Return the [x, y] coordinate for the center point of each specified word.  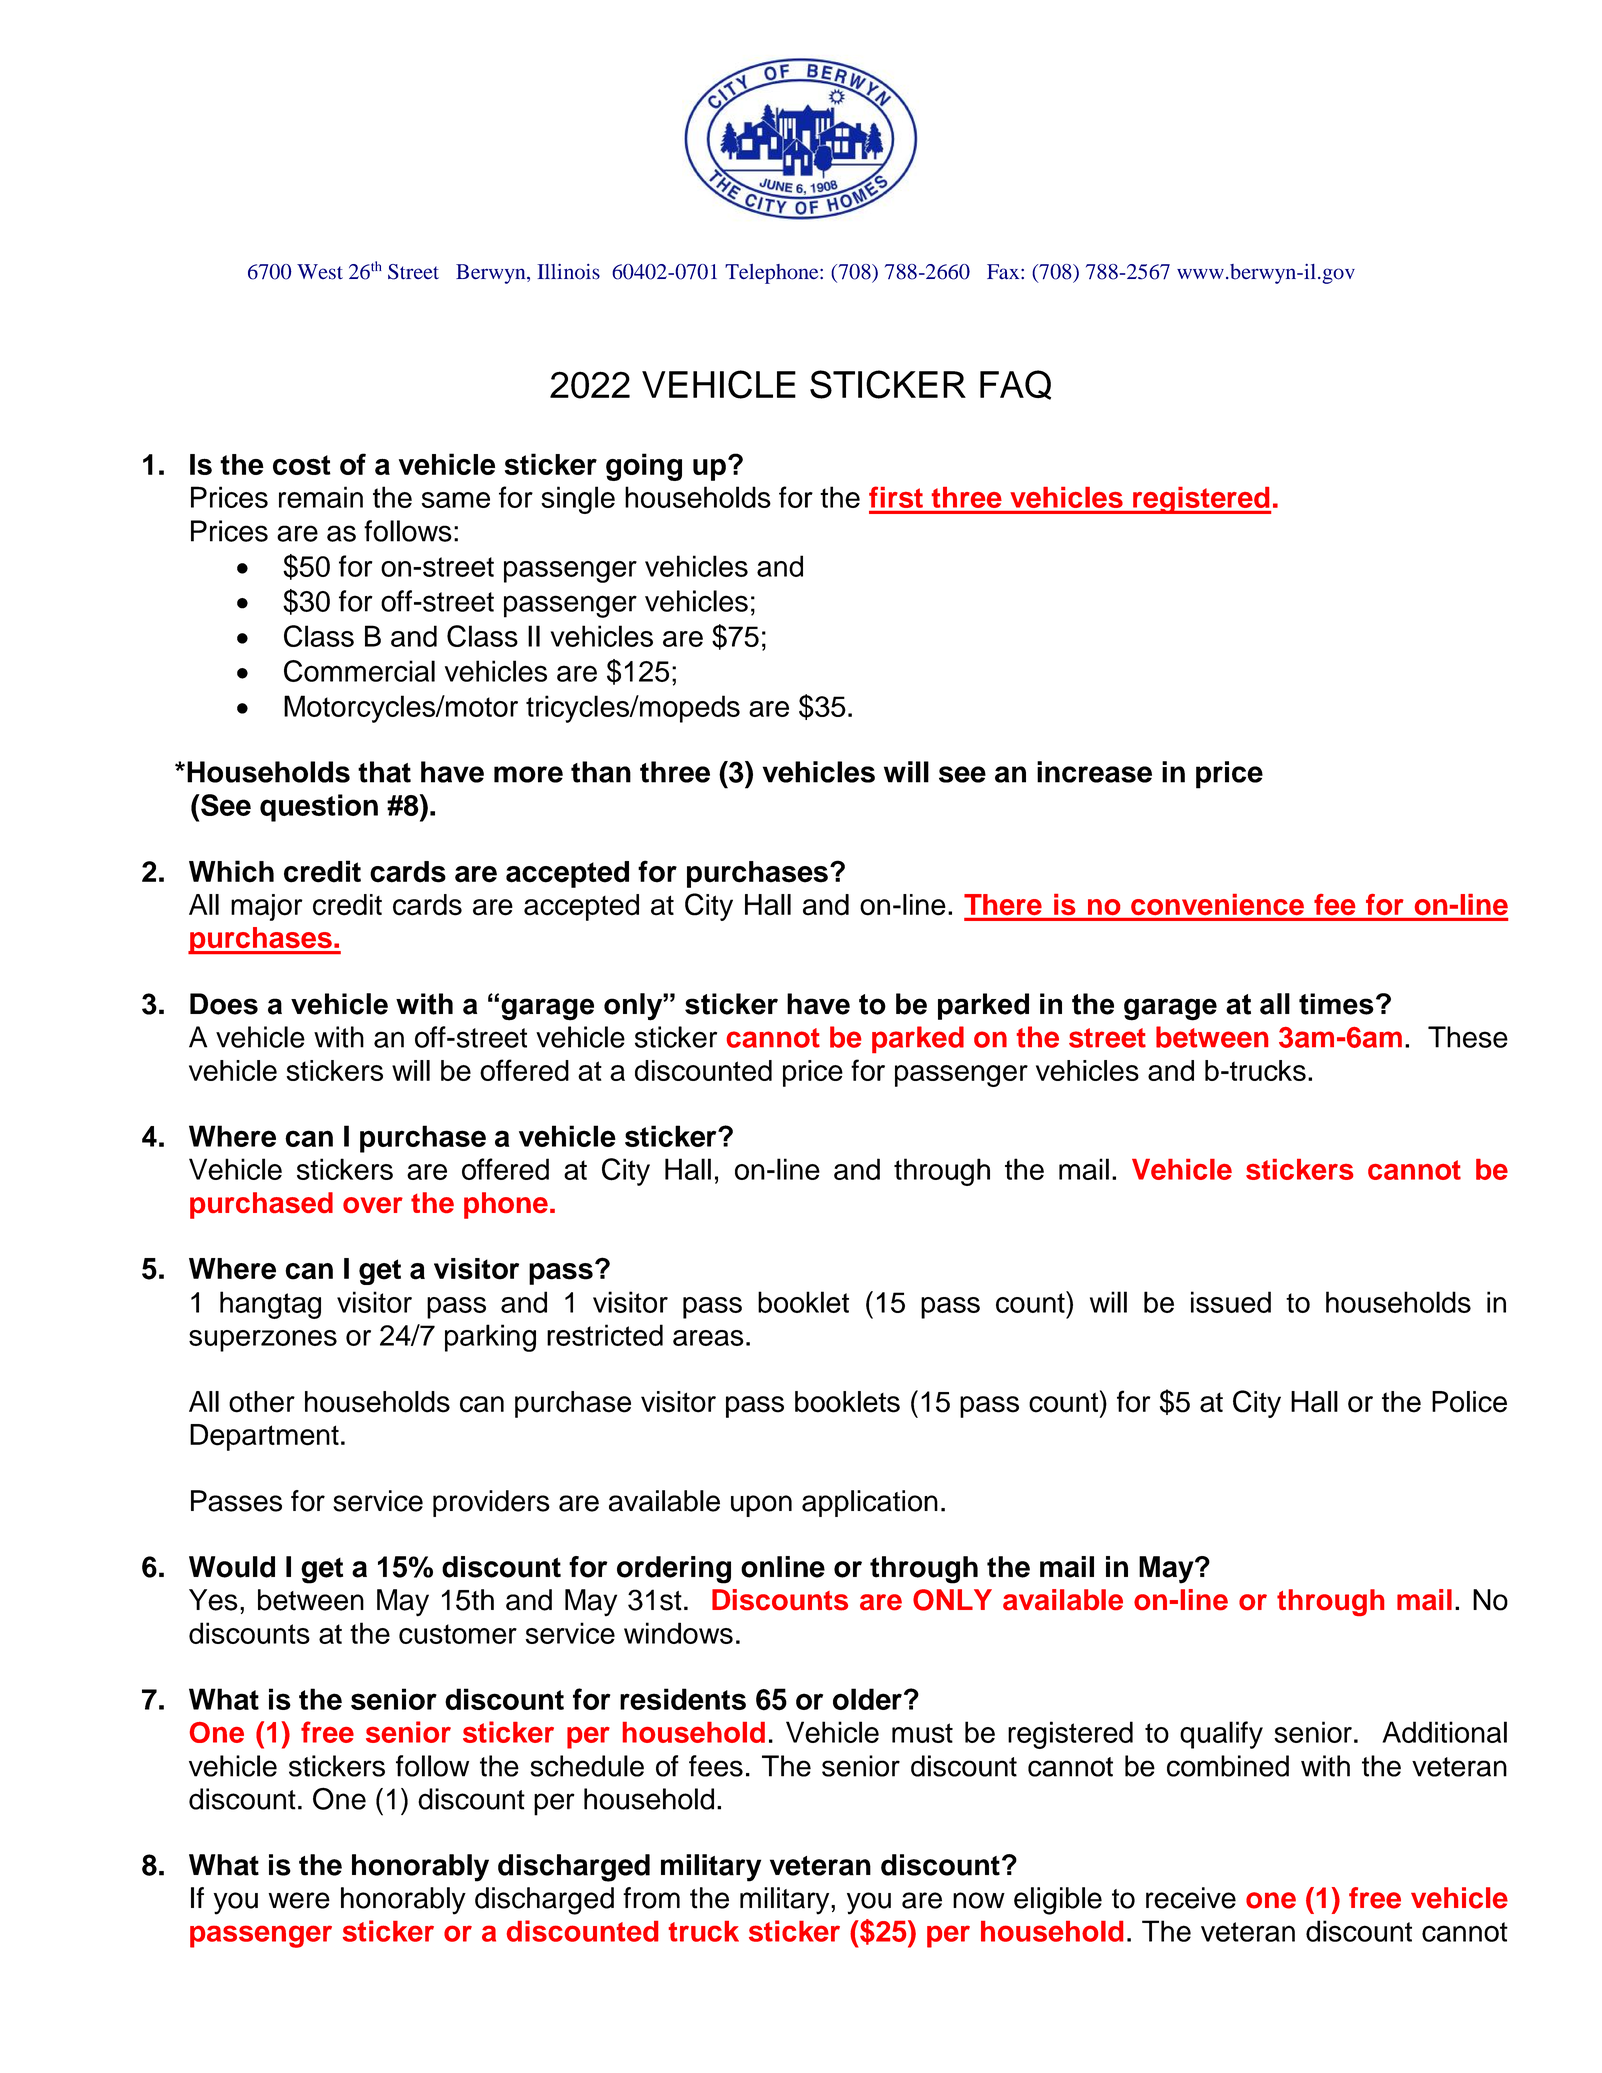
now [979, 1900]
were [299, 1900]
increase [1094, 772]
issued [1231, 1302]
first [896, 497]
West [320, 272]
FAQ [1015, 385]
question [319, 808]
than [601, 772]
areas [708, 1338]
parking [490, 1338]
